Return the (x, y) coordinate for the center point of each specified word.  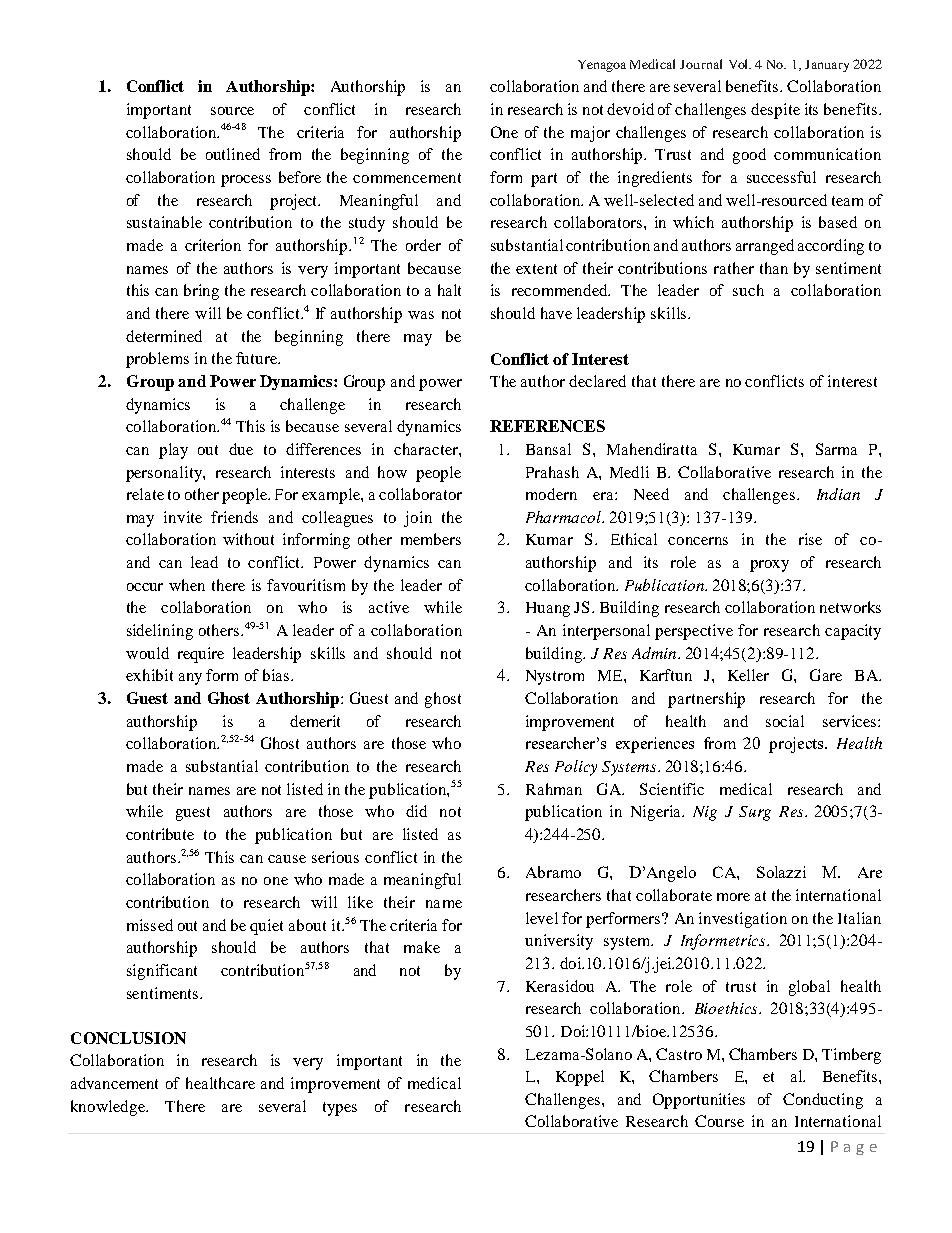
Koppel (580, 1078)
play (173, 451)
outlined (233, 154)
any (190, 679)
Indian (838, 494)
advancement (114, 1083)
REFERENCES (547, 426)
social (785, 721)
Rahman (554, 789)
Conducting (823, 1101)
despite (775, 111)
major (590, 134)
